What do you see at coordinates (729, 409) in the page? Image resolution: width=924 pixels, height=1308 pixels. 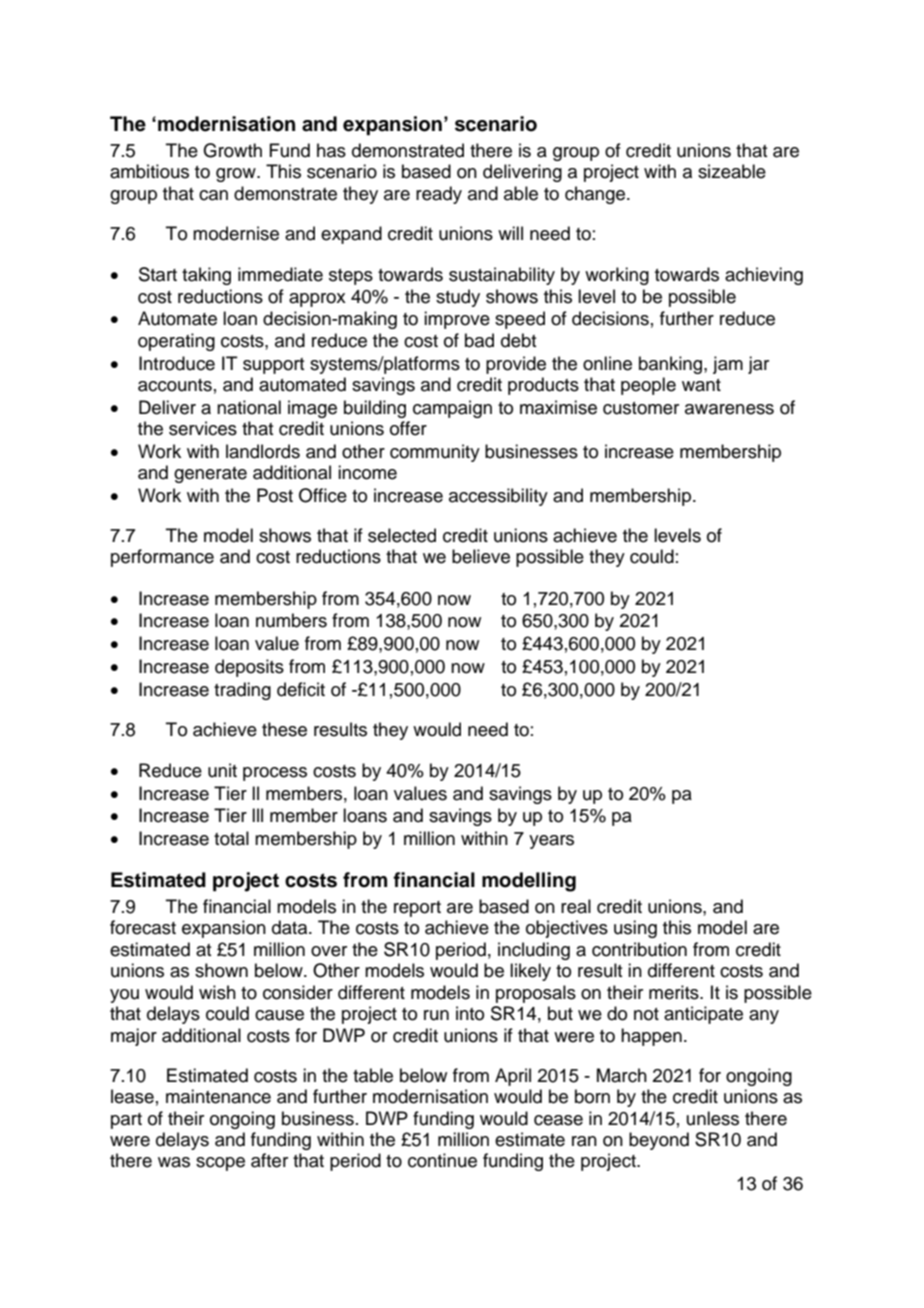 I see `awareness` at bounding box center [729, 409].
